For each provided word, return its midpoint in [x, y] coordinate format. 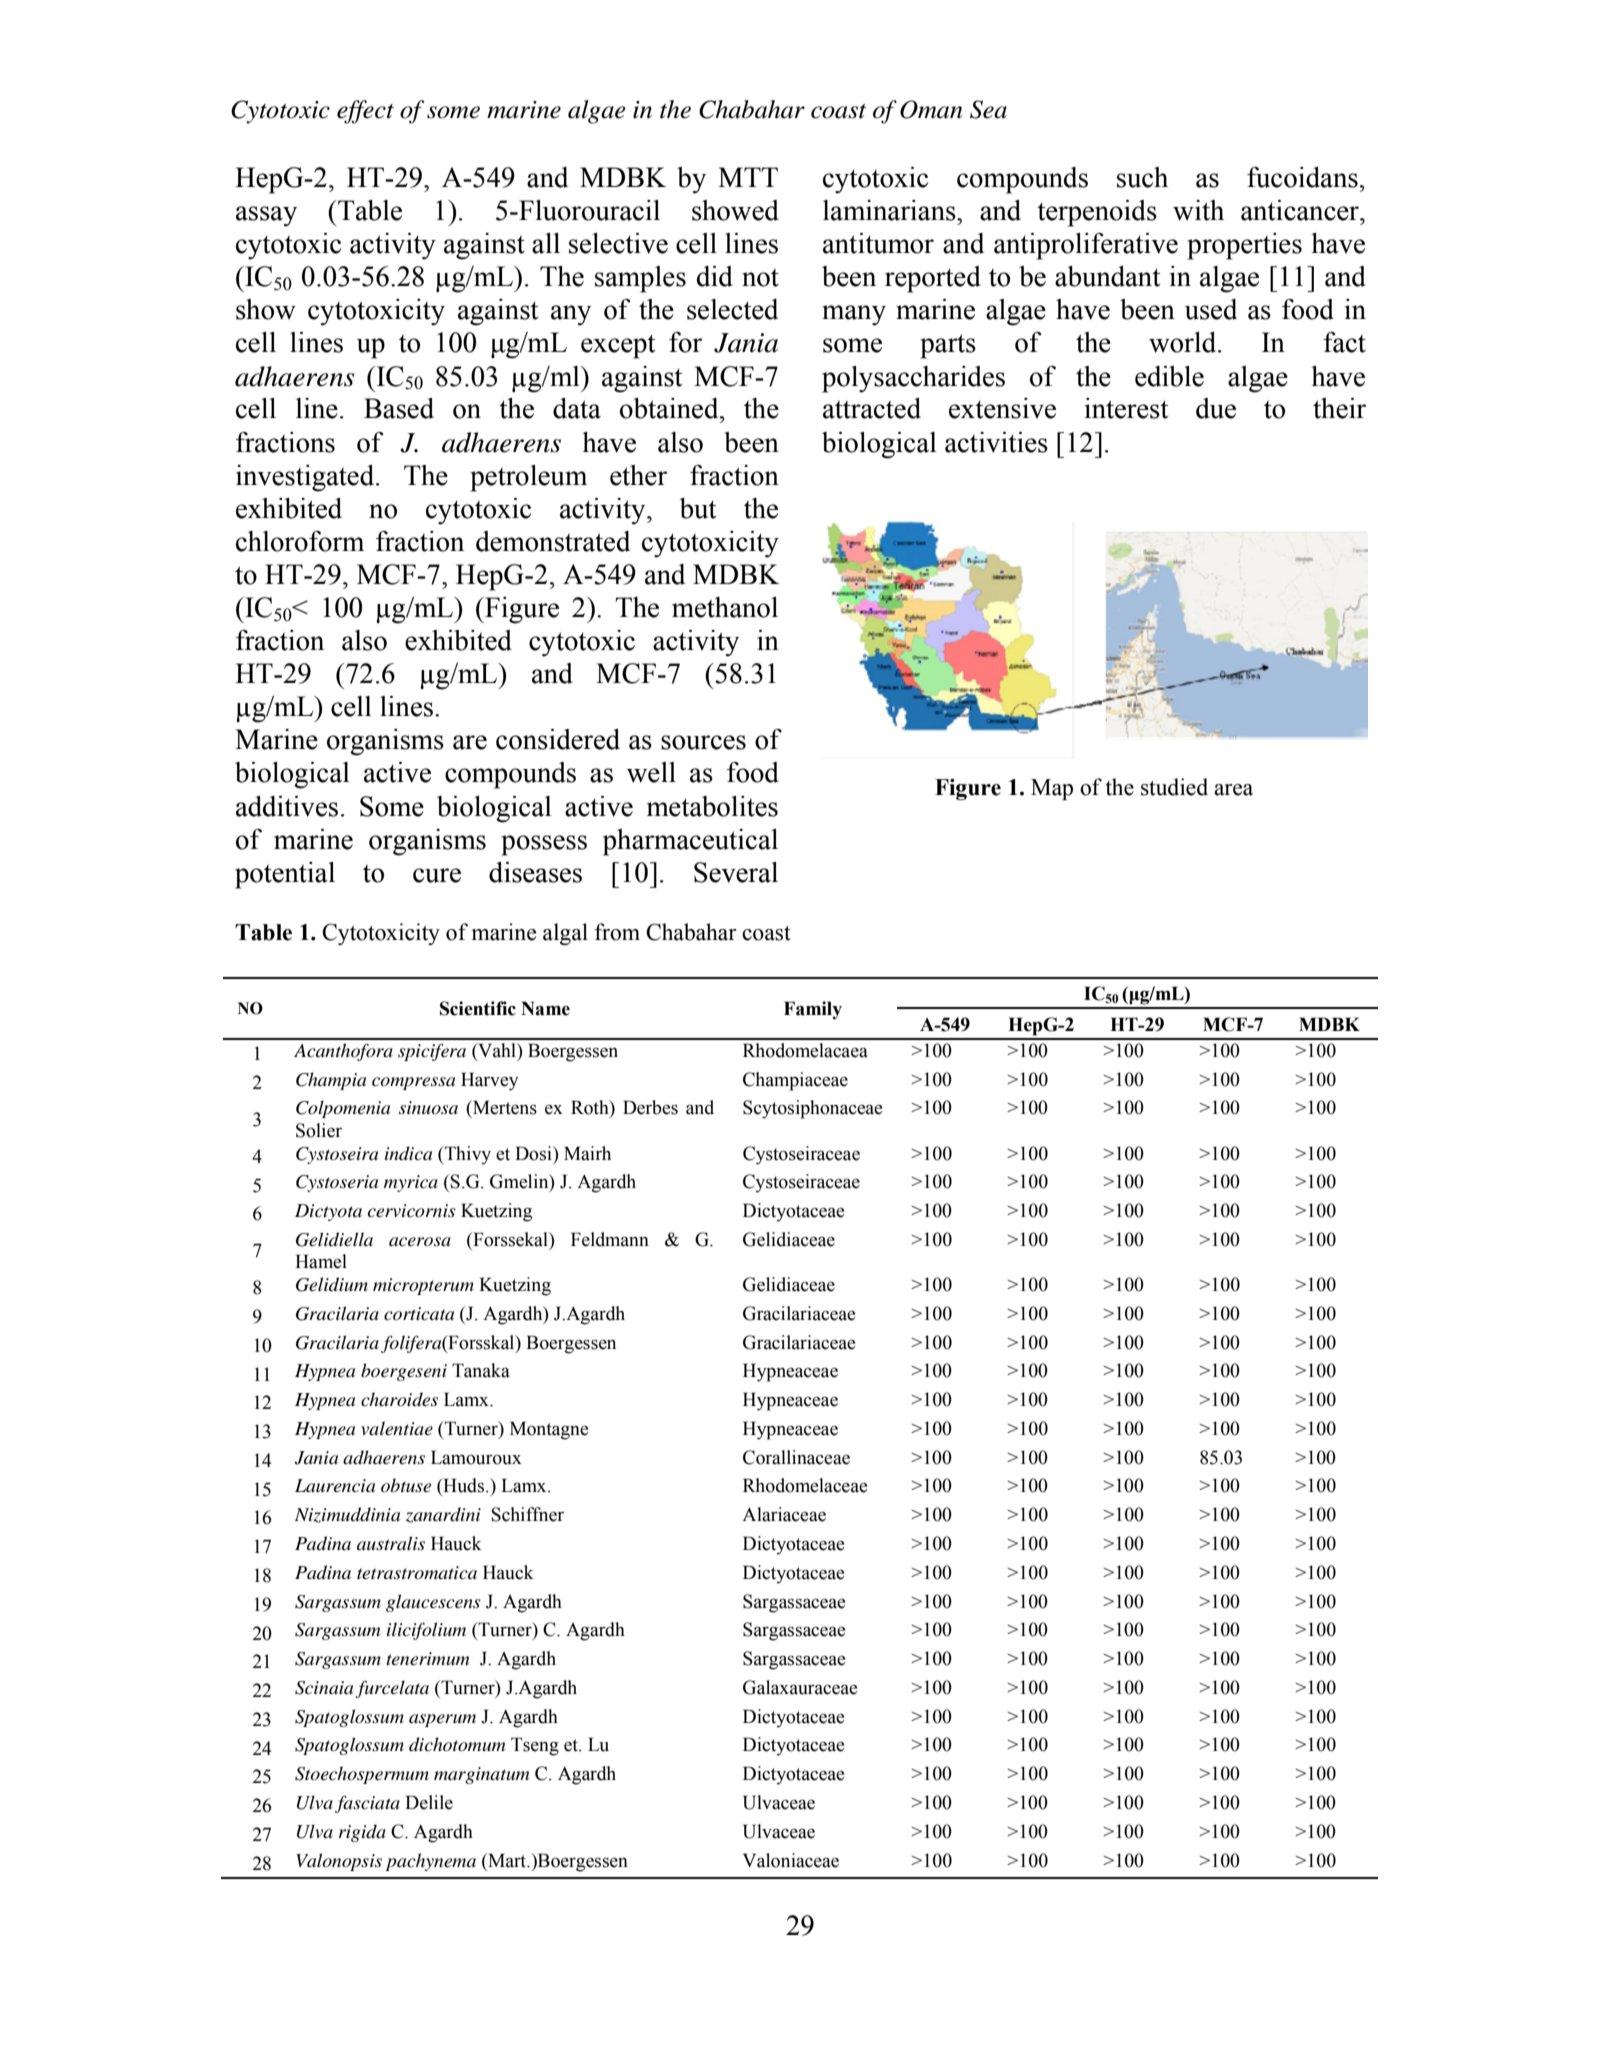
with [1198, 210]
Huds [464, 1486]
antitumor [878, 243]
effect [365, 112]
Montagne [549, 1430]
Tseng [535, 1746]
